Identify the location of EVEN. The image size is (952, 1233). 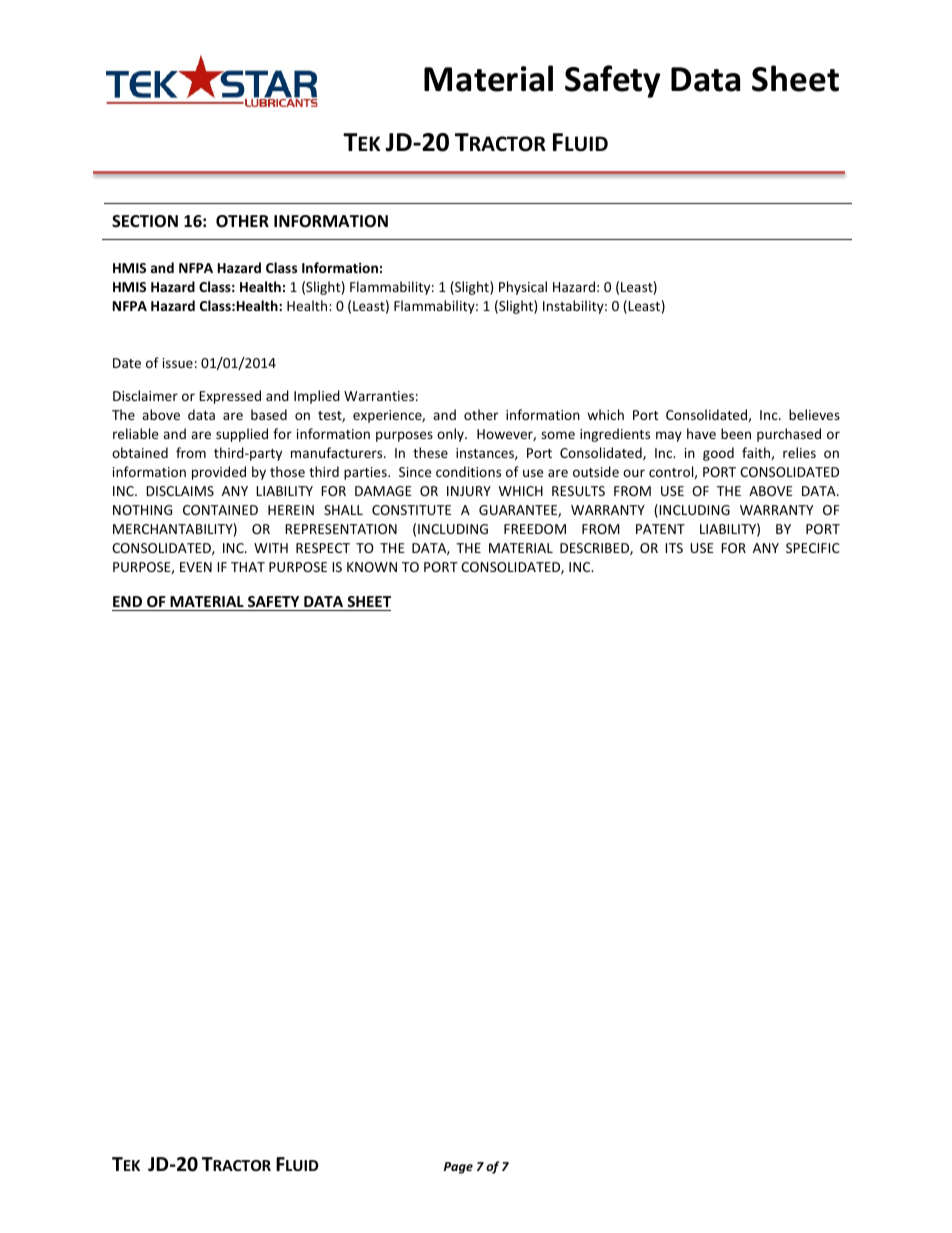
(196, 567).
